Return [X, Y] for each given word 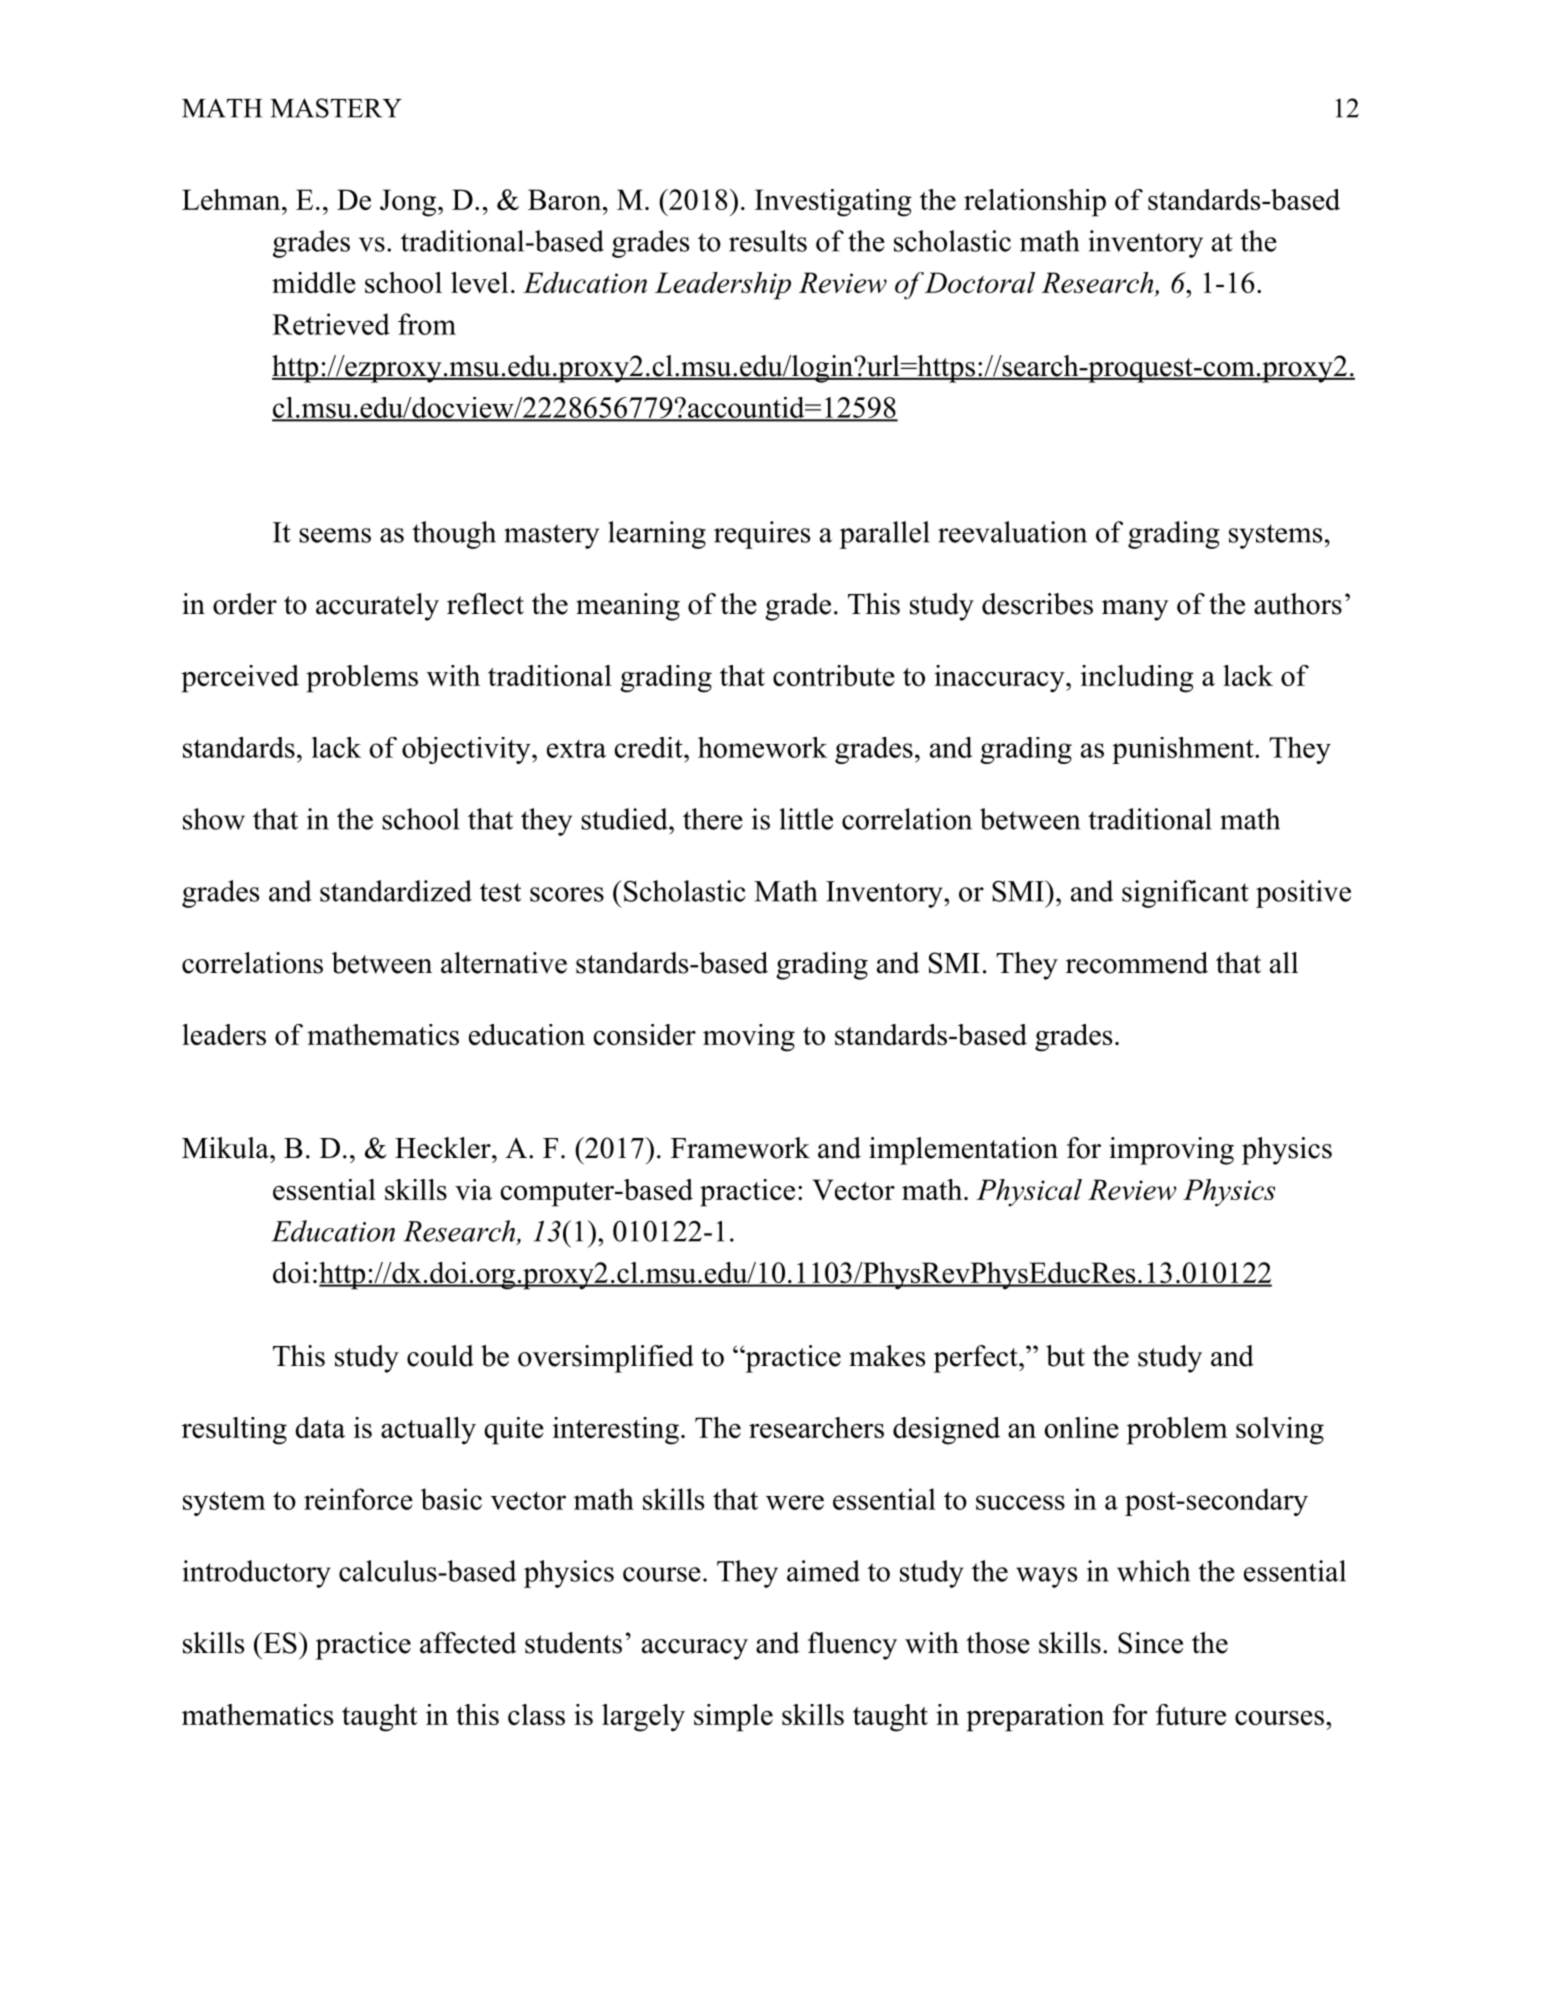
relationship [1035, 203]
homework [762, 747]
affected [468, 1643]
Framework [740, 1148]
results [768, 241]
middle [314, 282]
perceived [240, 679]
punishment [1183, 750]
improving [1171, 1151]
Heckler [444, 1148]
